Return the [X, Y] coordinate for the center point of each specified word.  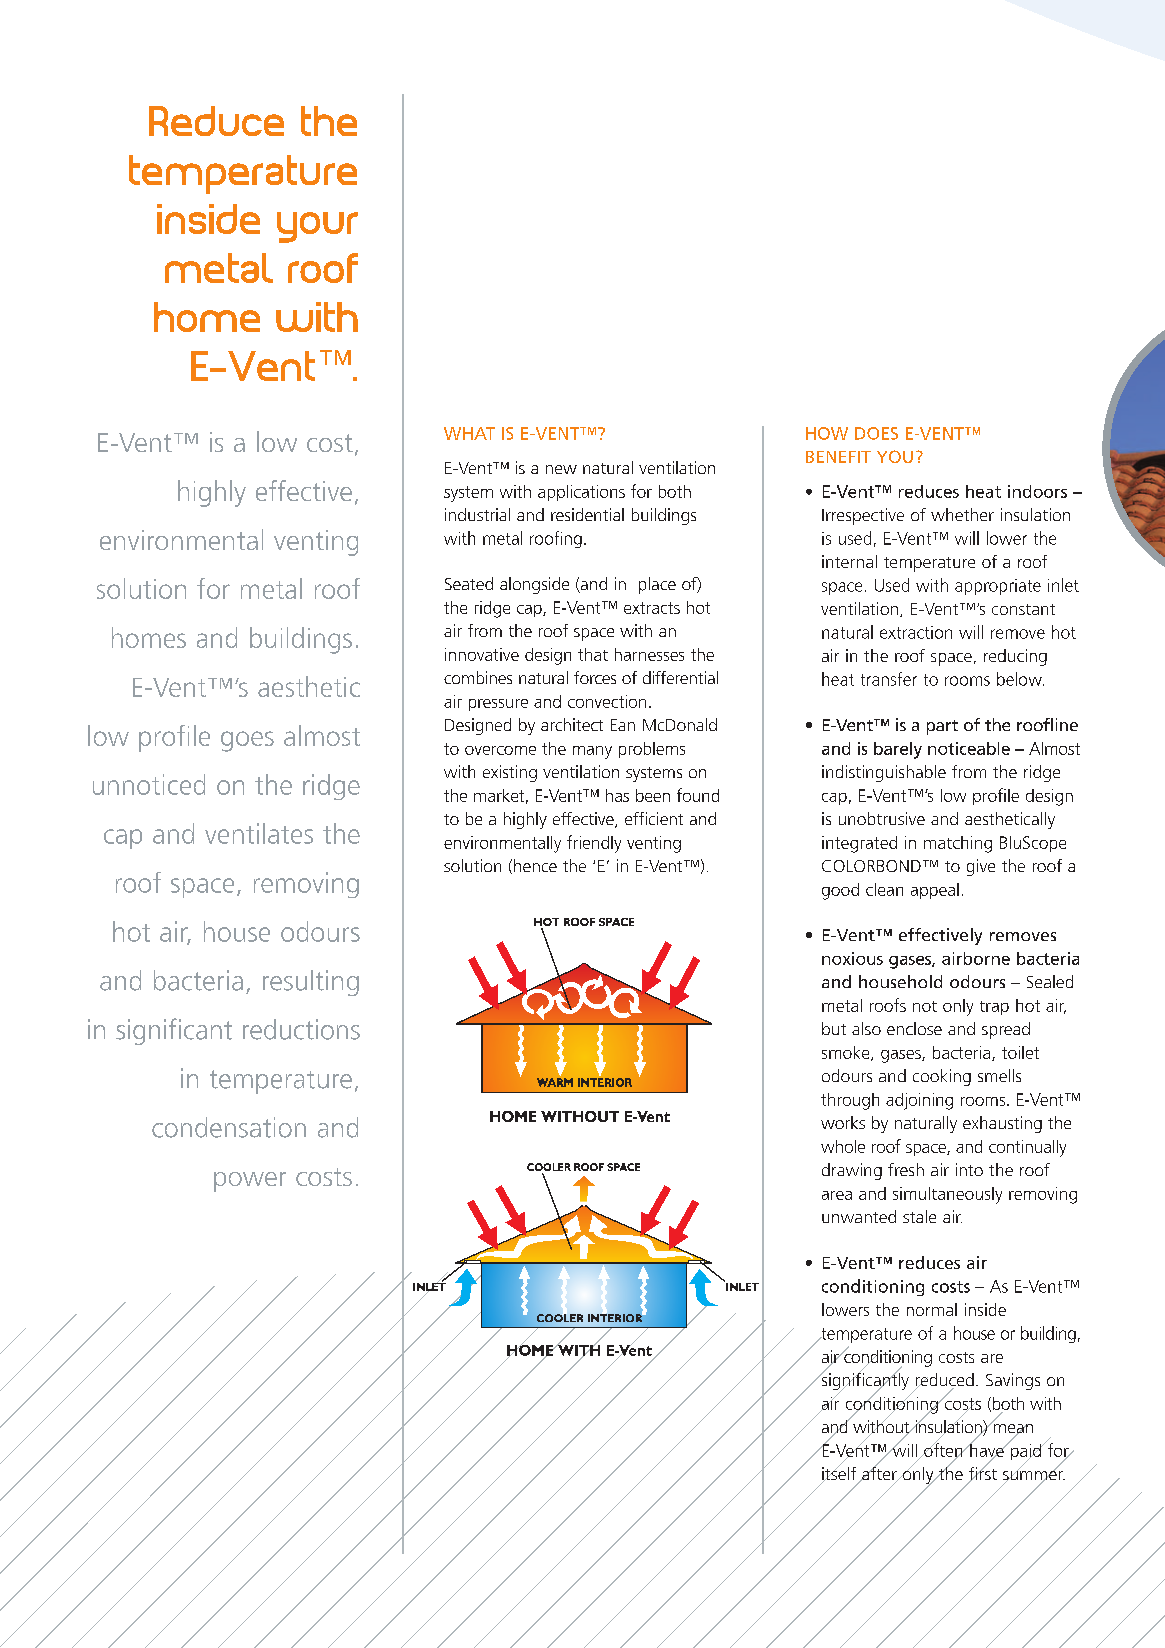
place [657, 585]
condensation [229, 1127]
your [317, 227]
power [250, 1182]
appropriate [998, 587]
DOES [876, 433]
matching [958, 844]
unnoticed [149, 784]
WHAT [469, 433]
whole [843, 1146]
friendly [594, 844]
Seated [469, 583]
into [969, 1169]
